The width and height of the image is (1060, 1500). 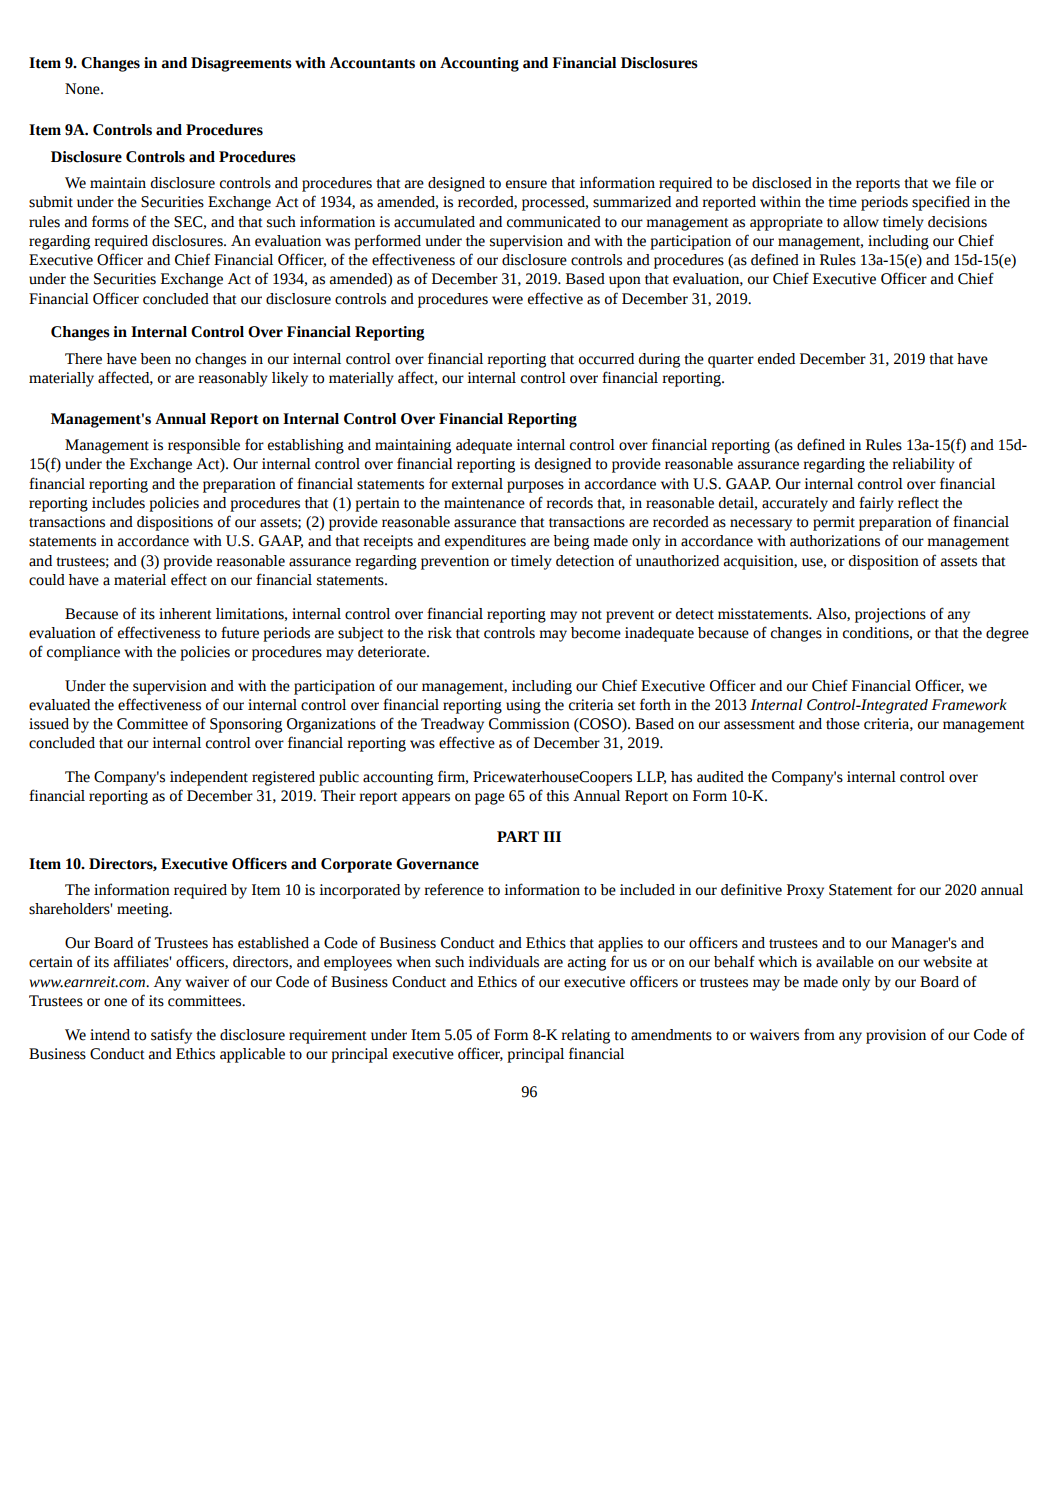 I want to click on Accountants, so click(x=372, y=63).
